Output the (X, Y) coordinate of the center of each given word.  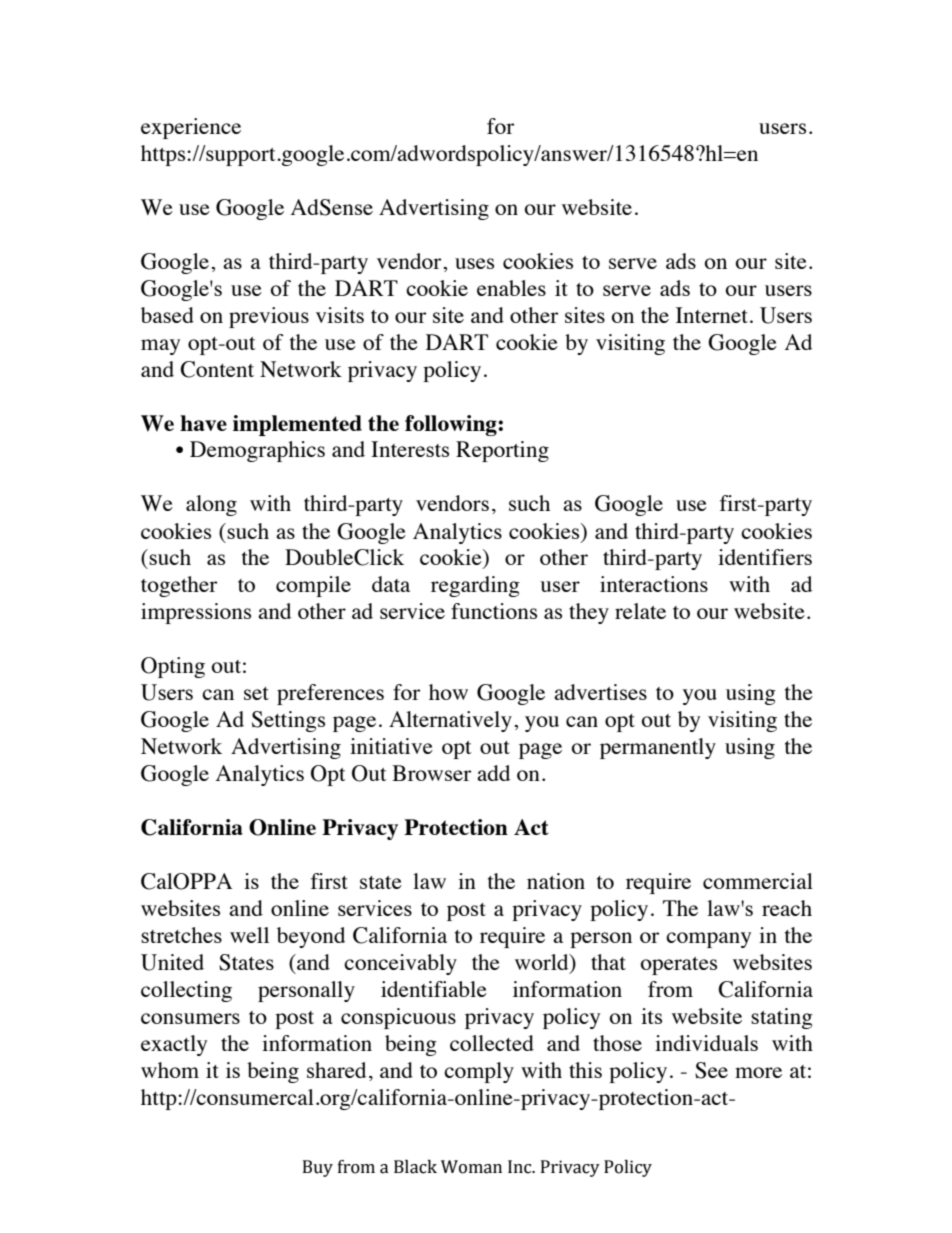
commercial (758, 881)
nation (556, 881)
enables (511, 288)
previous (269, 317)
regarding (475, 586)
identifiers (765, 557)
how (448, 692)
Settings (288, 721)
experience (191, 128)
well (249, 935)
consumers (190, 1018)
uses (474, 263)
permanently (658, 748)
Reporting (502, 451)
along (211, 505)
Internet (712, 315)
